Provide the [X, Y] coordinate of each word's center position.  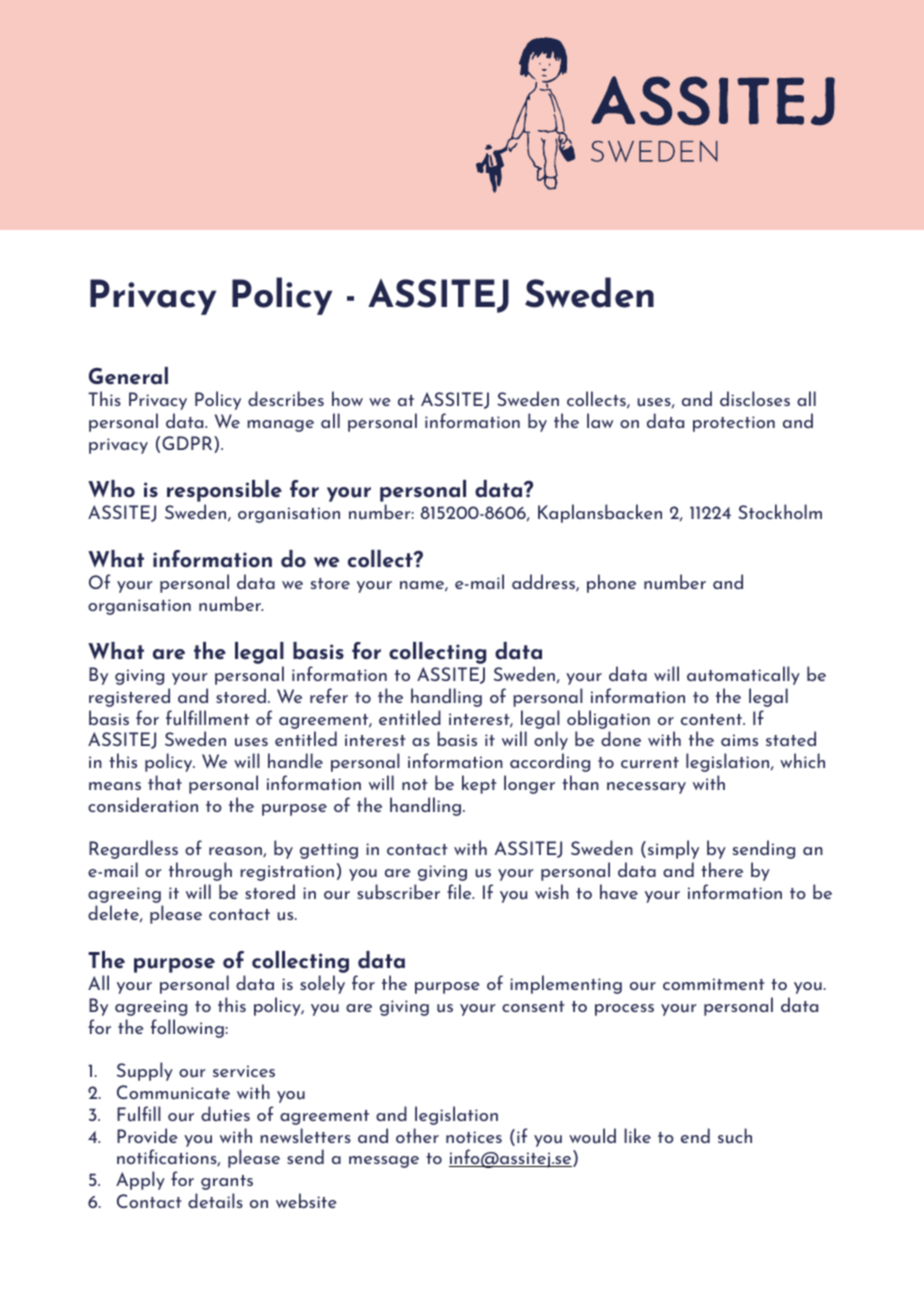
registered [129, 697]
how [347, 398]
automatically [743, 675]
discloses [755, 398]
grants [227, 1182]
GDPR [188, 444]
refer [329, 695]
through [200, 871]
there [722, 869]
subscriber [398, 892]
